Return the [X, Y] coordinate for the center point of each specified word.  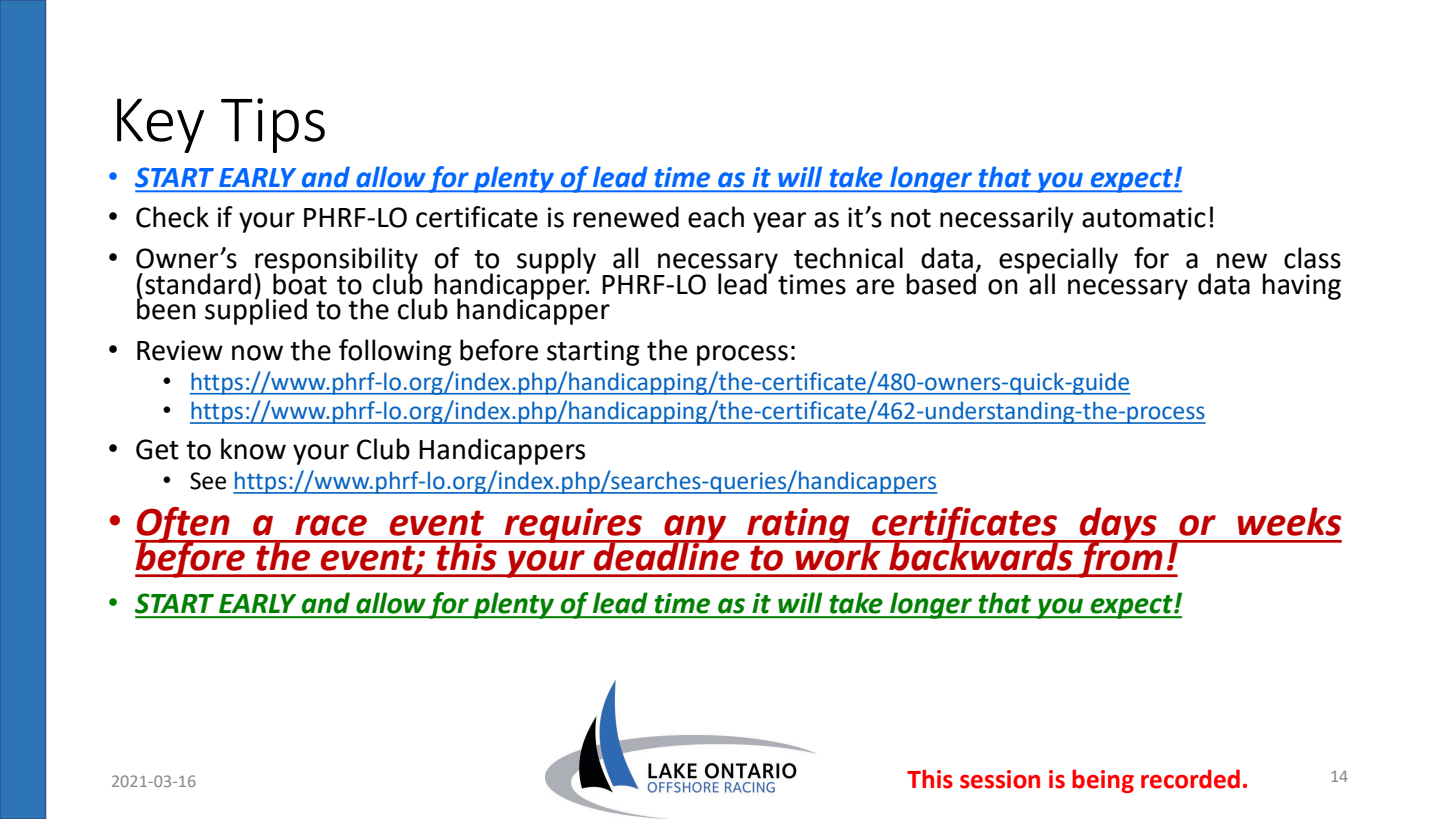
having [1301, 286]
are [875, 287]
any [695, 530]
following [395, 352]
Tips [273, 125]
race [331, 525]
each [716, 217]
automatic [1144, 217]
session [1000, 779]
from [1120, 558]
